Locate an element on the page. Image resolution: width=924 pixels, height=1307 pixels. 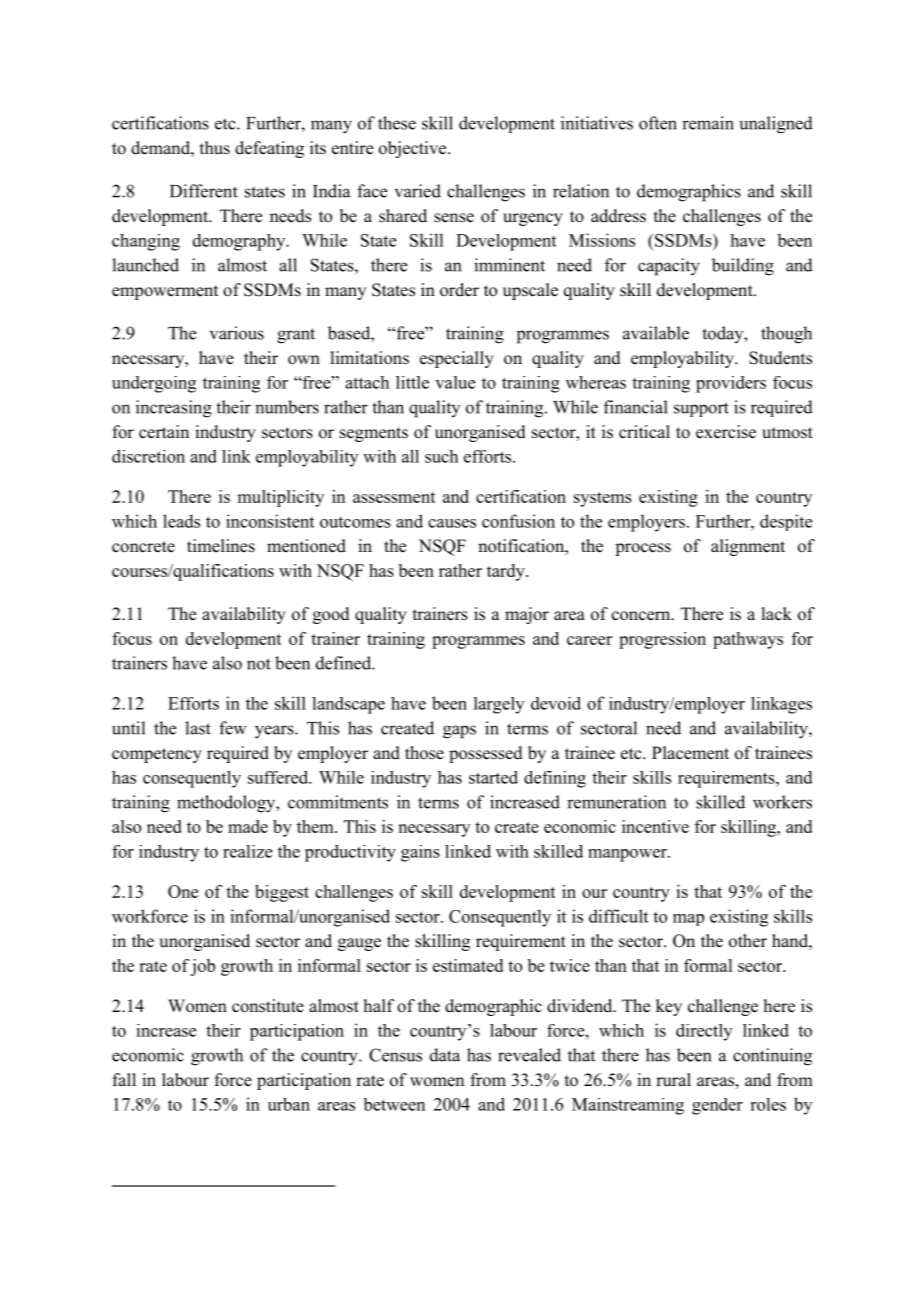
data is located at coordinates (445, 1055).
